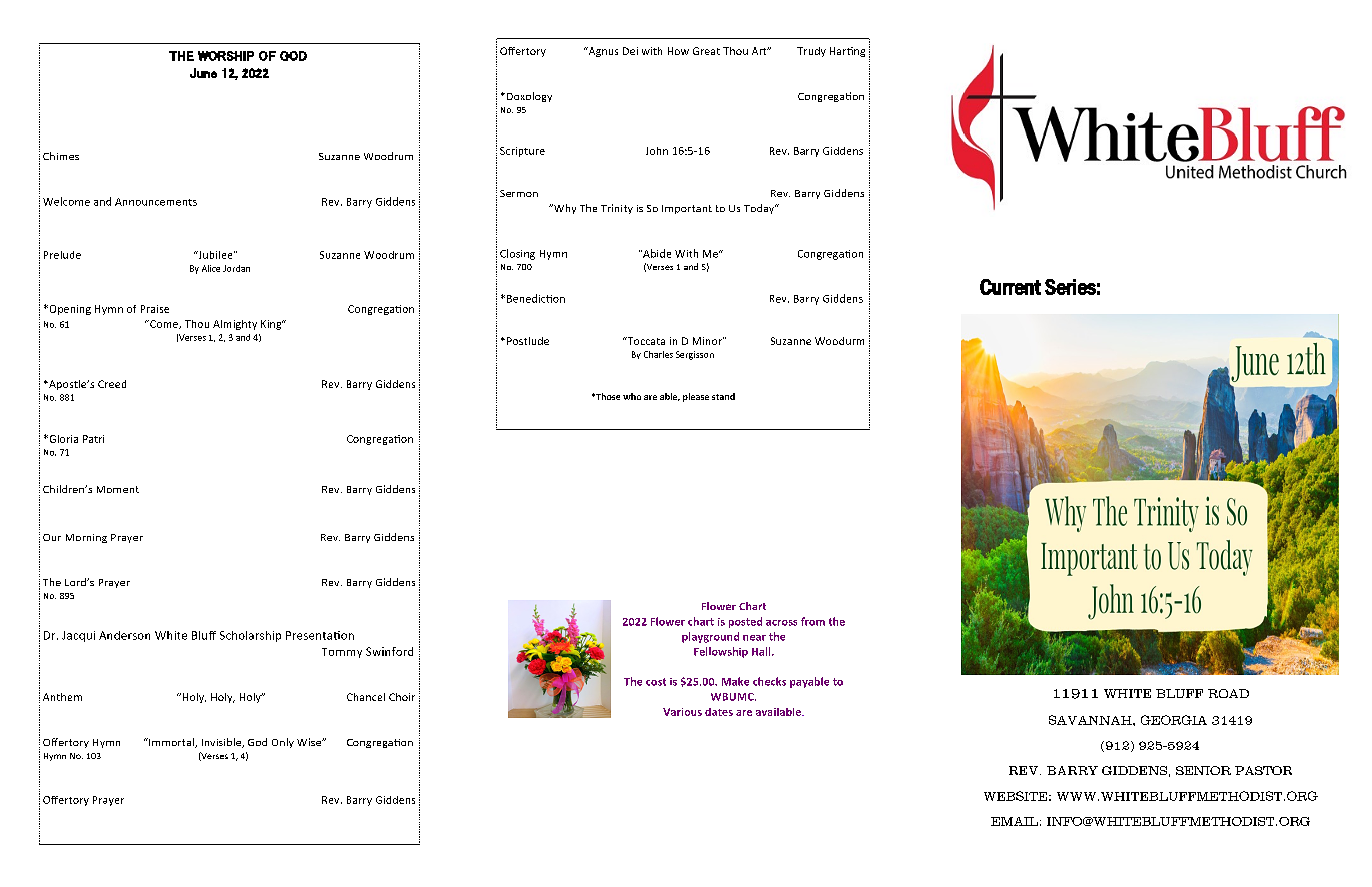  What do you see at coordinates (847, 52) in the document?
I see `Harting` at bounding box center [847, 52].
